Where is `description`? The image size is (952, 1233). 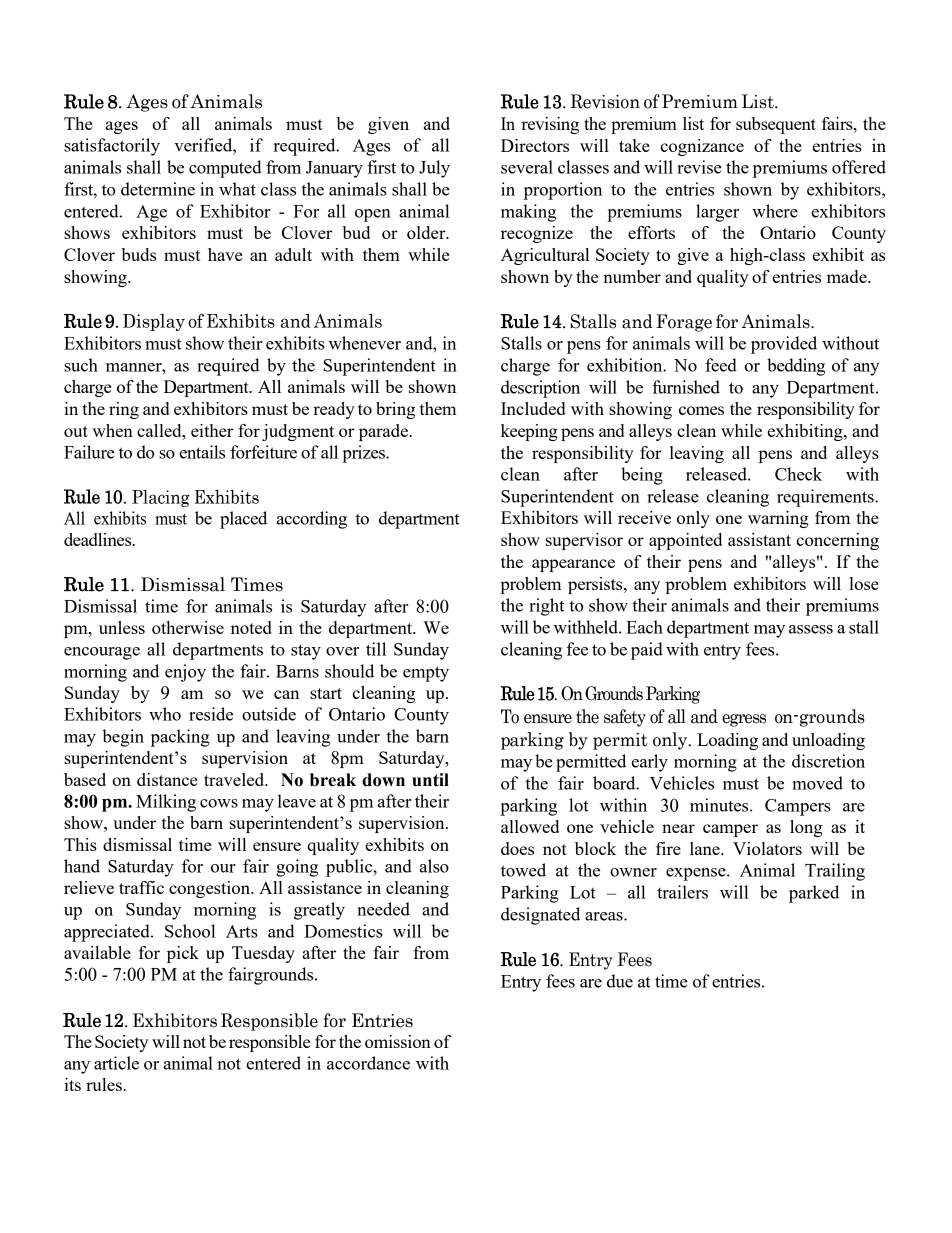 description is located at coordinates (540, 389).
